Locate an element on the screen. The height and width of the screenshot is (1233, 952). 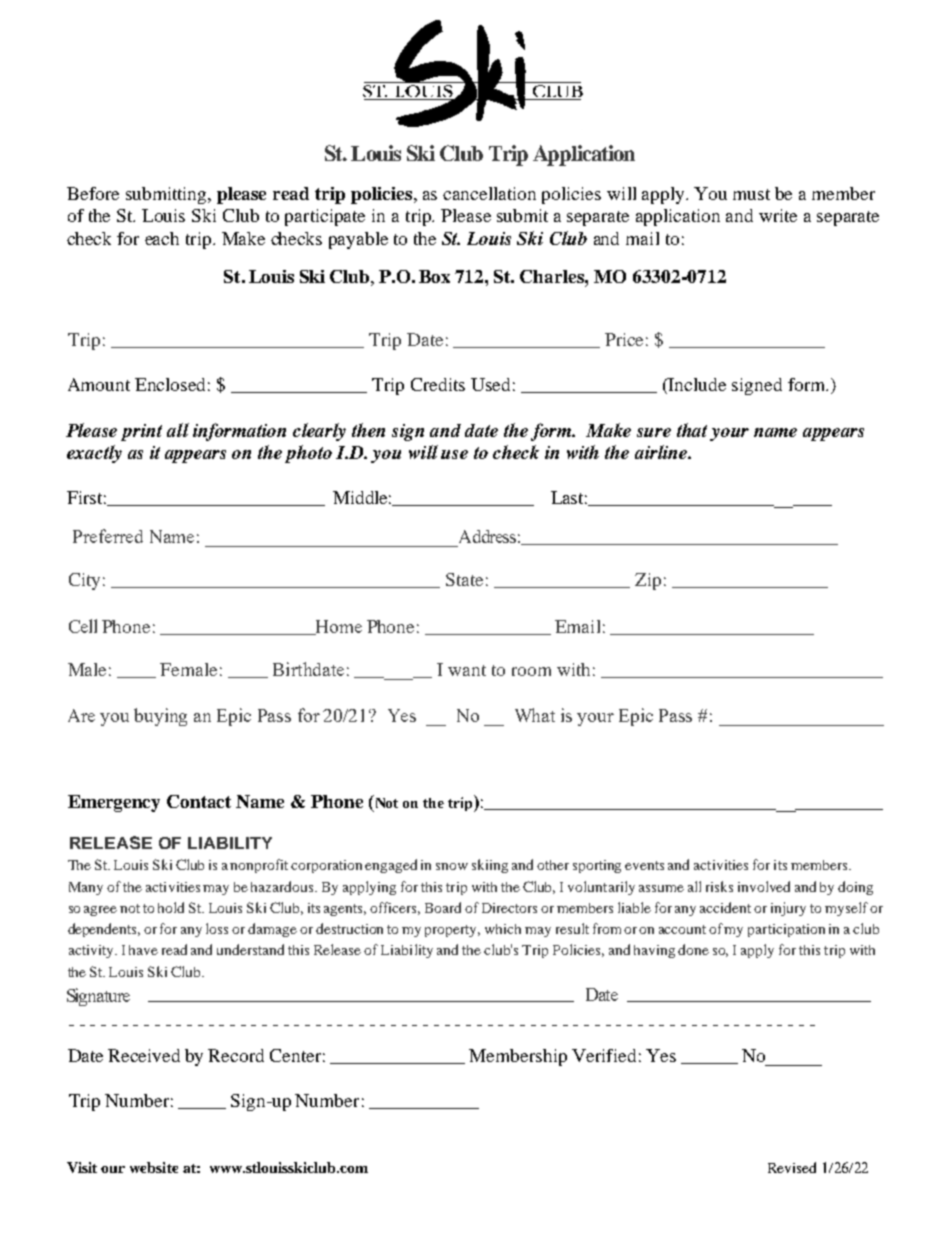
that is located at coordinates (692, 430).
